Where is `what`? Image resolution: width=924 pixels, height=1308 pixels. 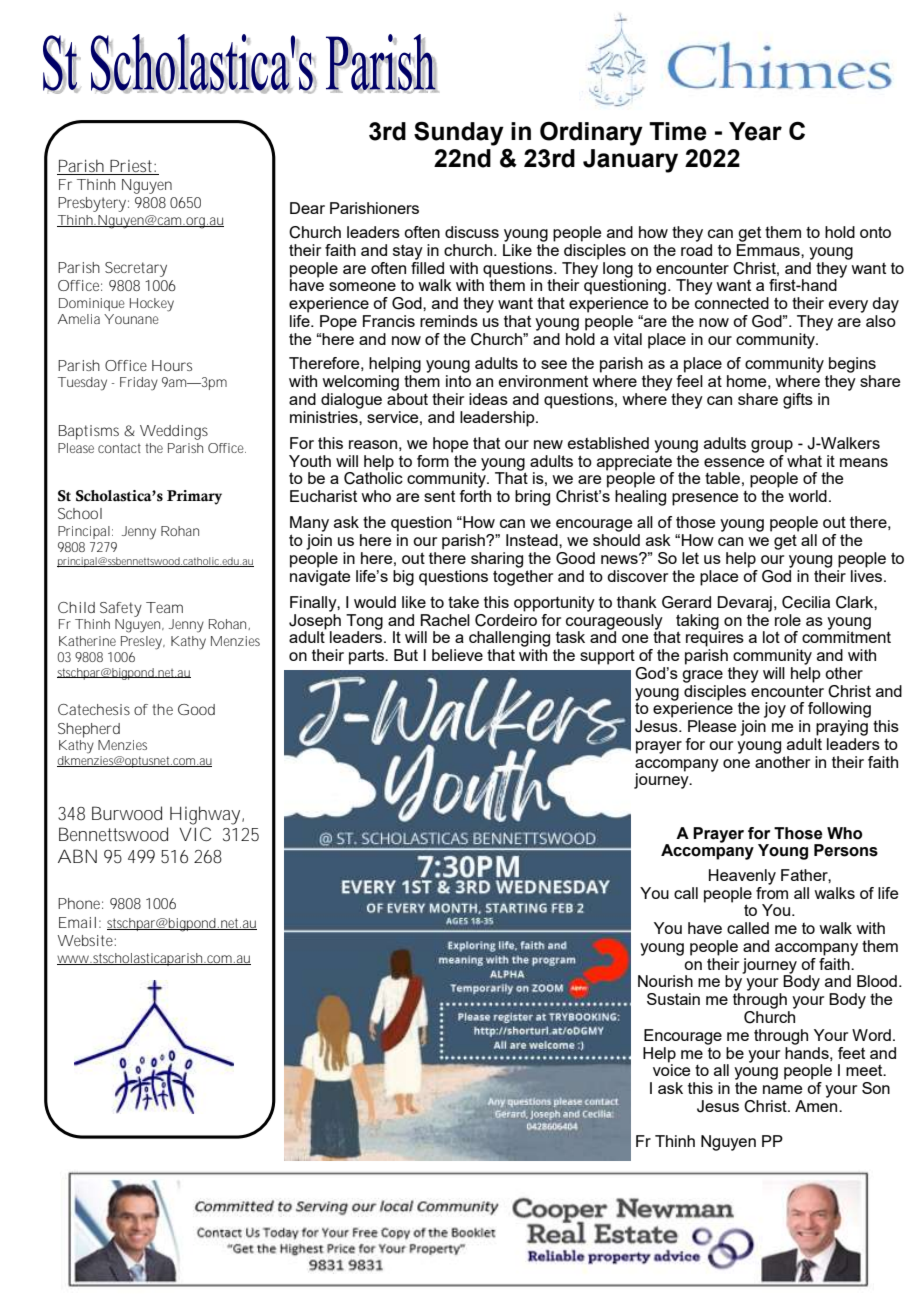 what is located at coordinates (803, 459).
